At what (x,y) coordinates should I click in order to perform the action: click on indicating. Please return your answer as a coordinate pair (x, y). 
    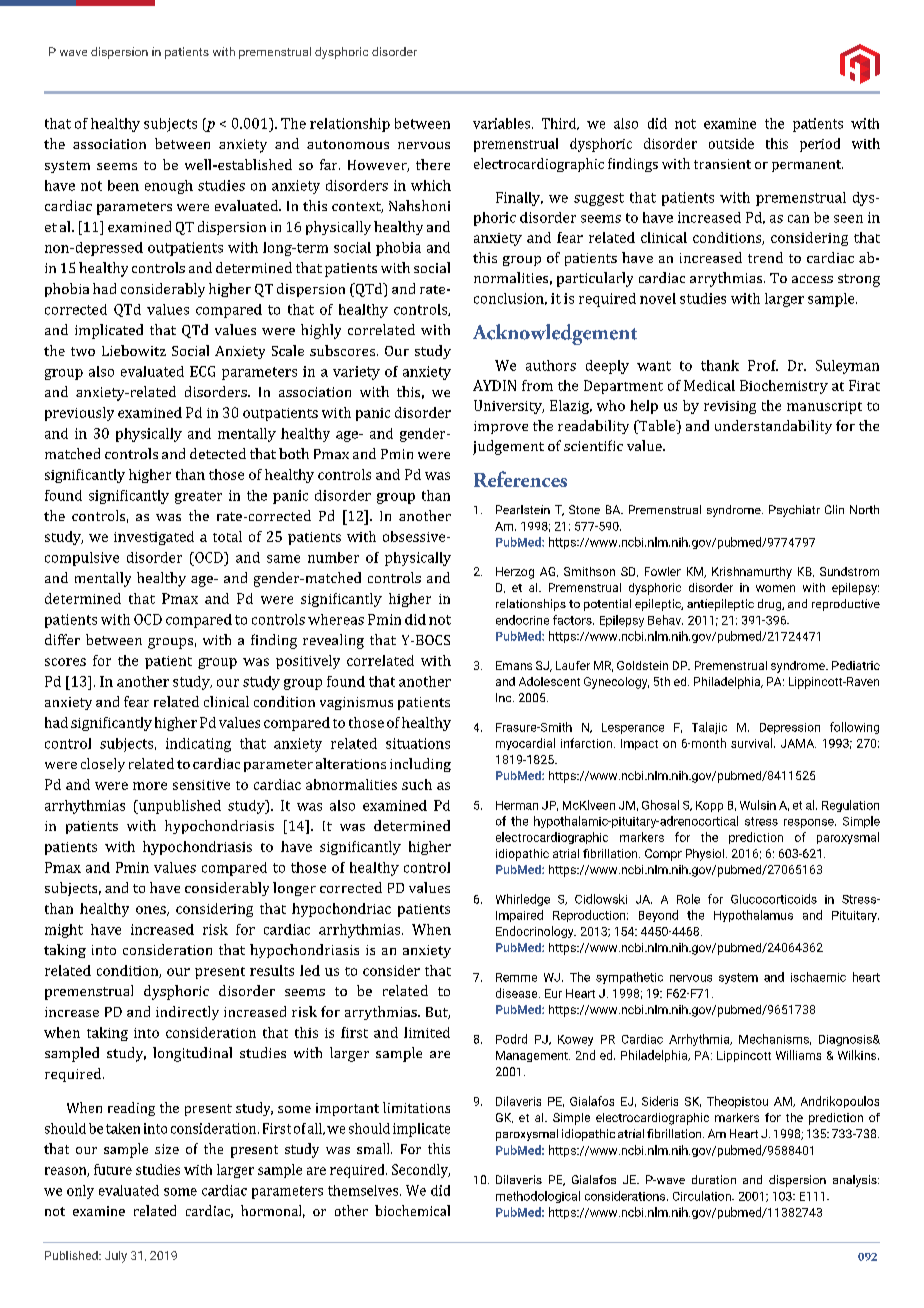
    Looking at the image, I should click on (198, 745).
